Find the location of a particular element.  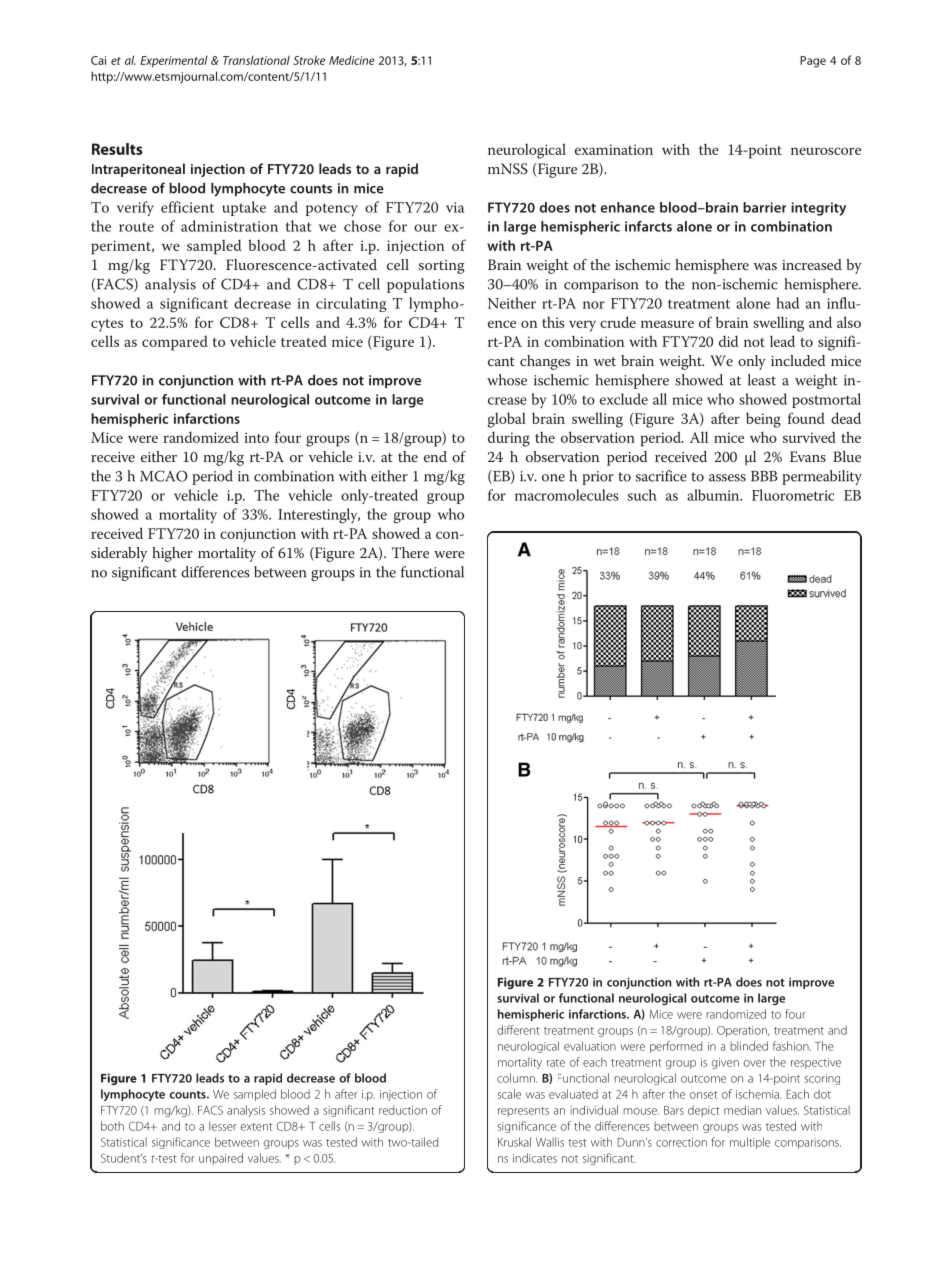

Medicine is located at coordinates (352, 60).
